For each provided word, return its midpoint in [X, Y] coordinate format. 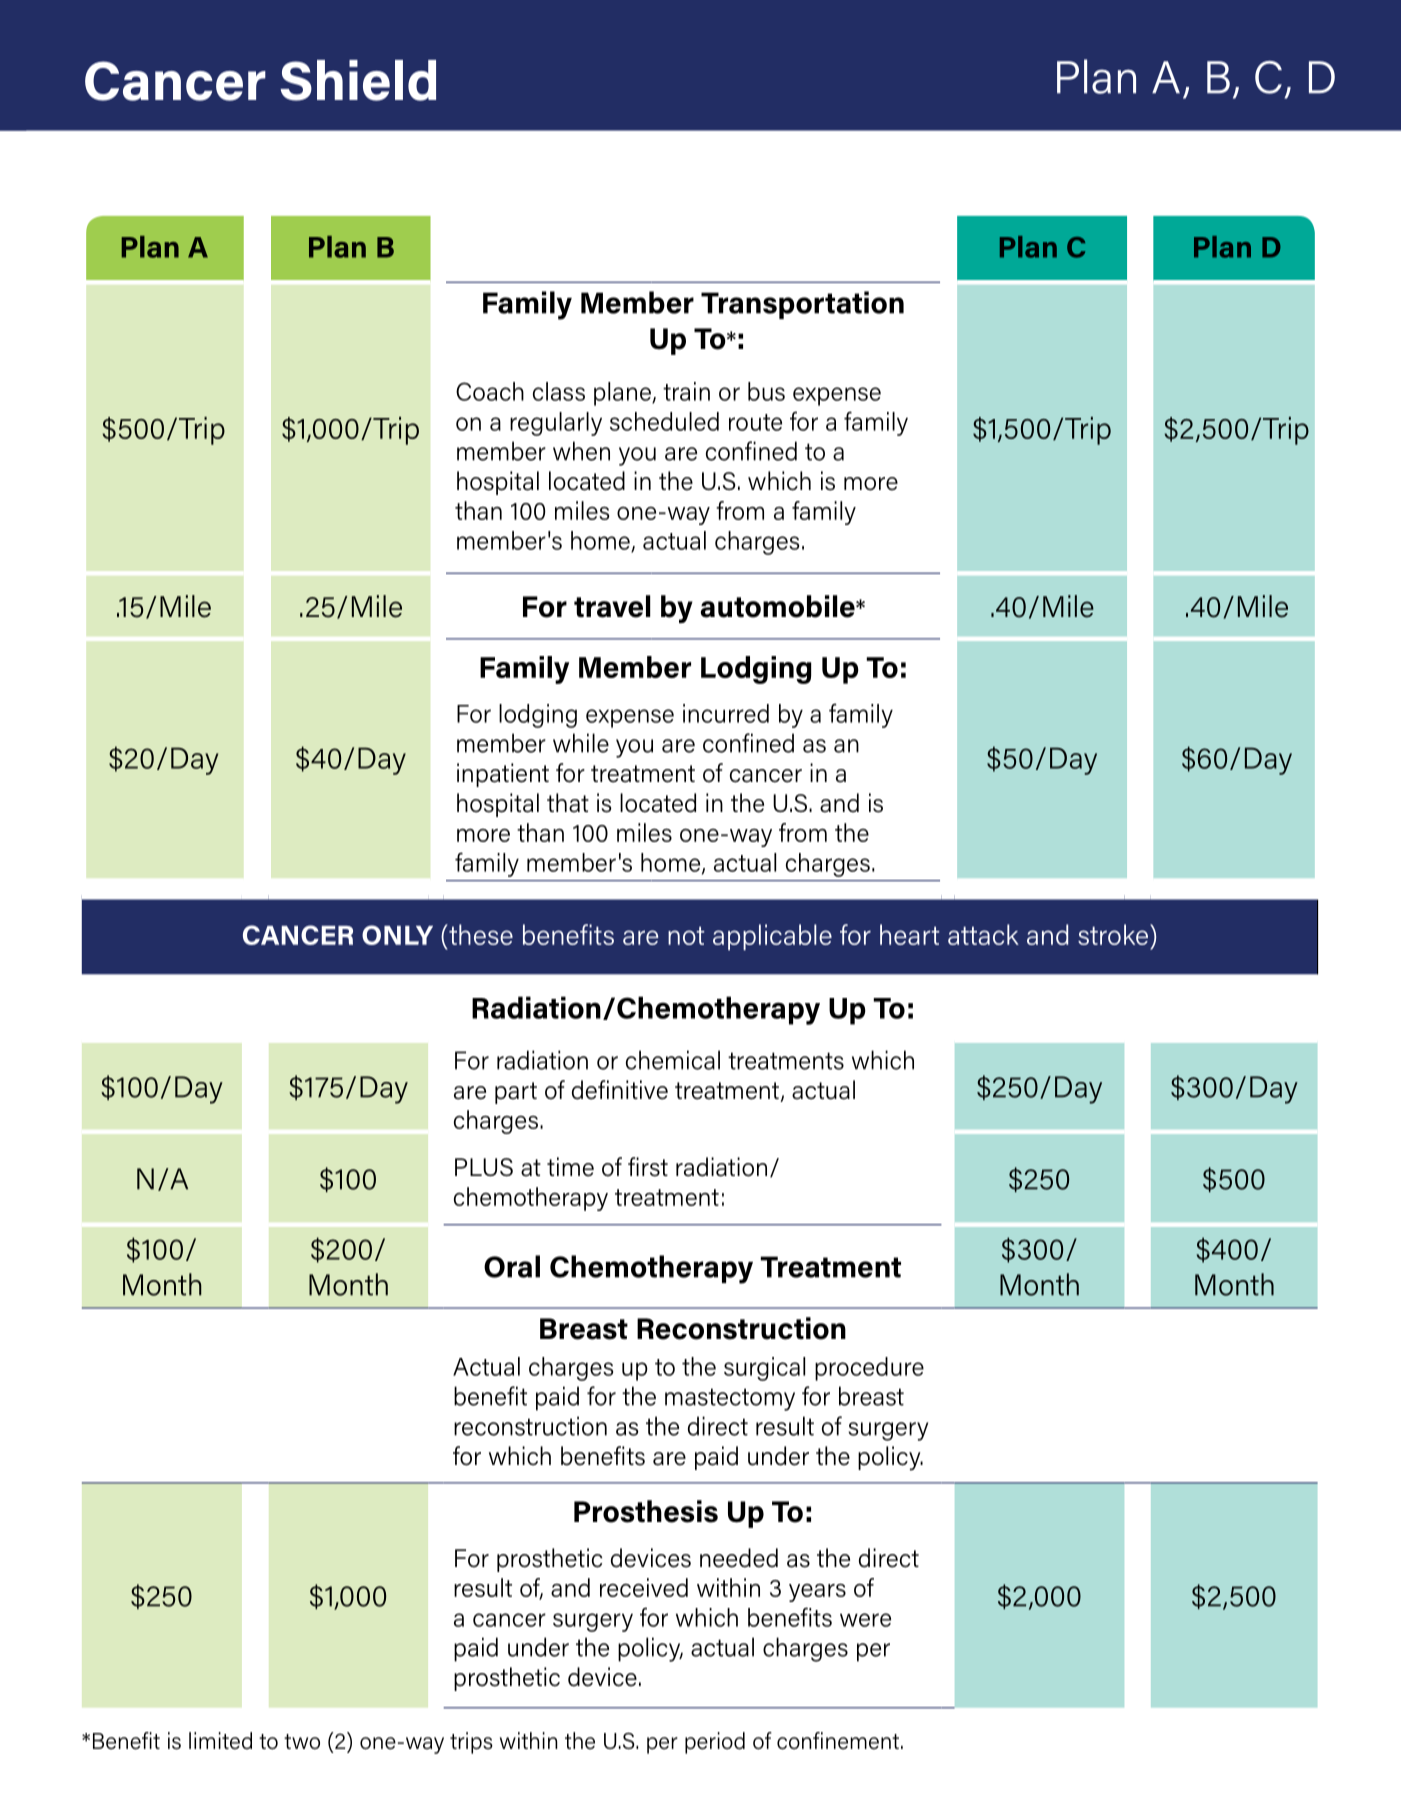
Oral [512, 1266]
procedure [869, 1369]
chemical [673, 1060]
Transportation [802, 305]
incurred [726, 713]
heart [910, 934]
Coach [490, 391]
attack [983, 934]
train [686, 391]
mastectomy [730, 1399]
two [302, 1742]
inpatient [503, 775]
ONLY [397, 935]
